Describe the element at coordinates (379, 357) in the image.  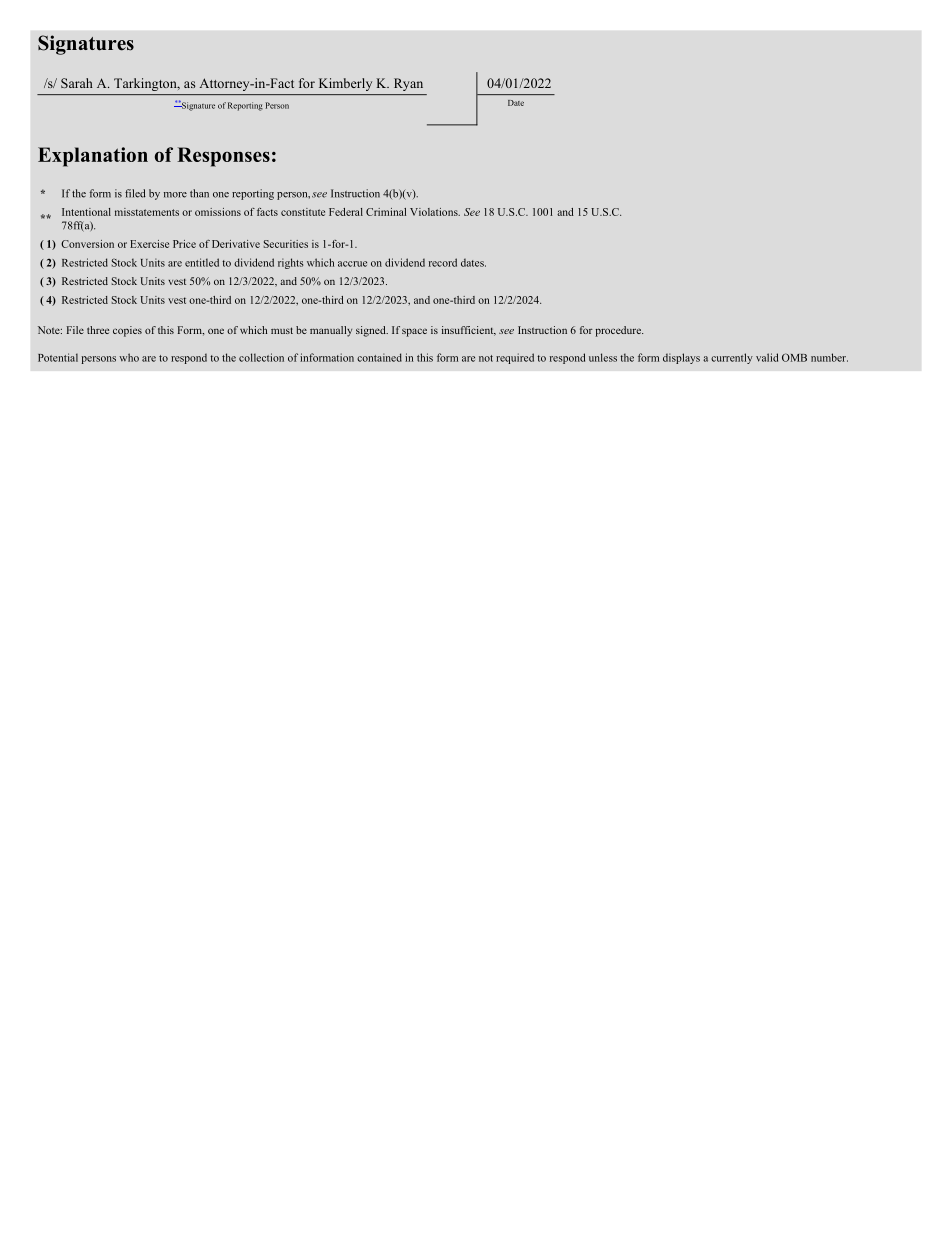
I see `contained` at that location.
